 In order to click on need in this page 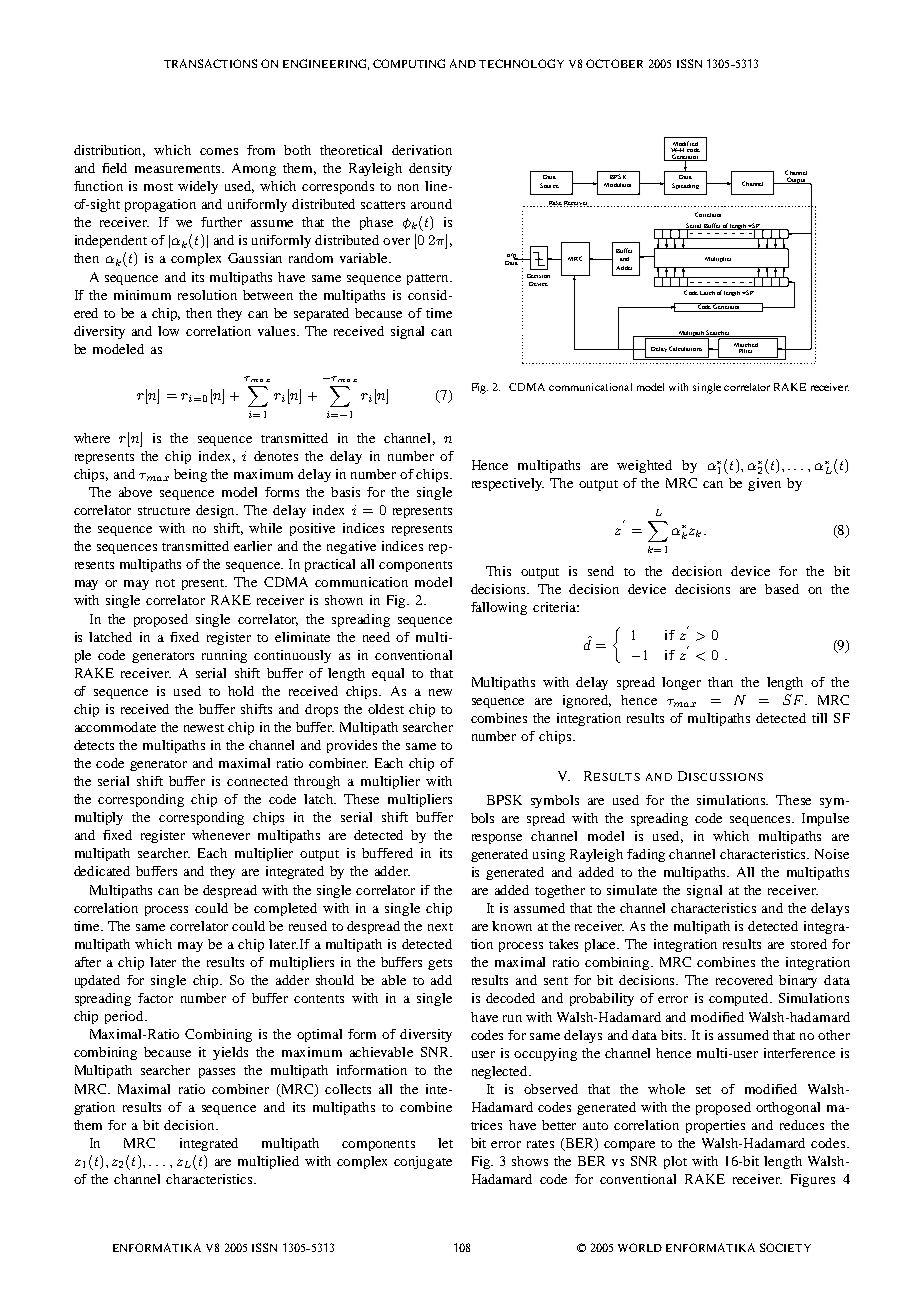, I will do `click(376, 637)`.
